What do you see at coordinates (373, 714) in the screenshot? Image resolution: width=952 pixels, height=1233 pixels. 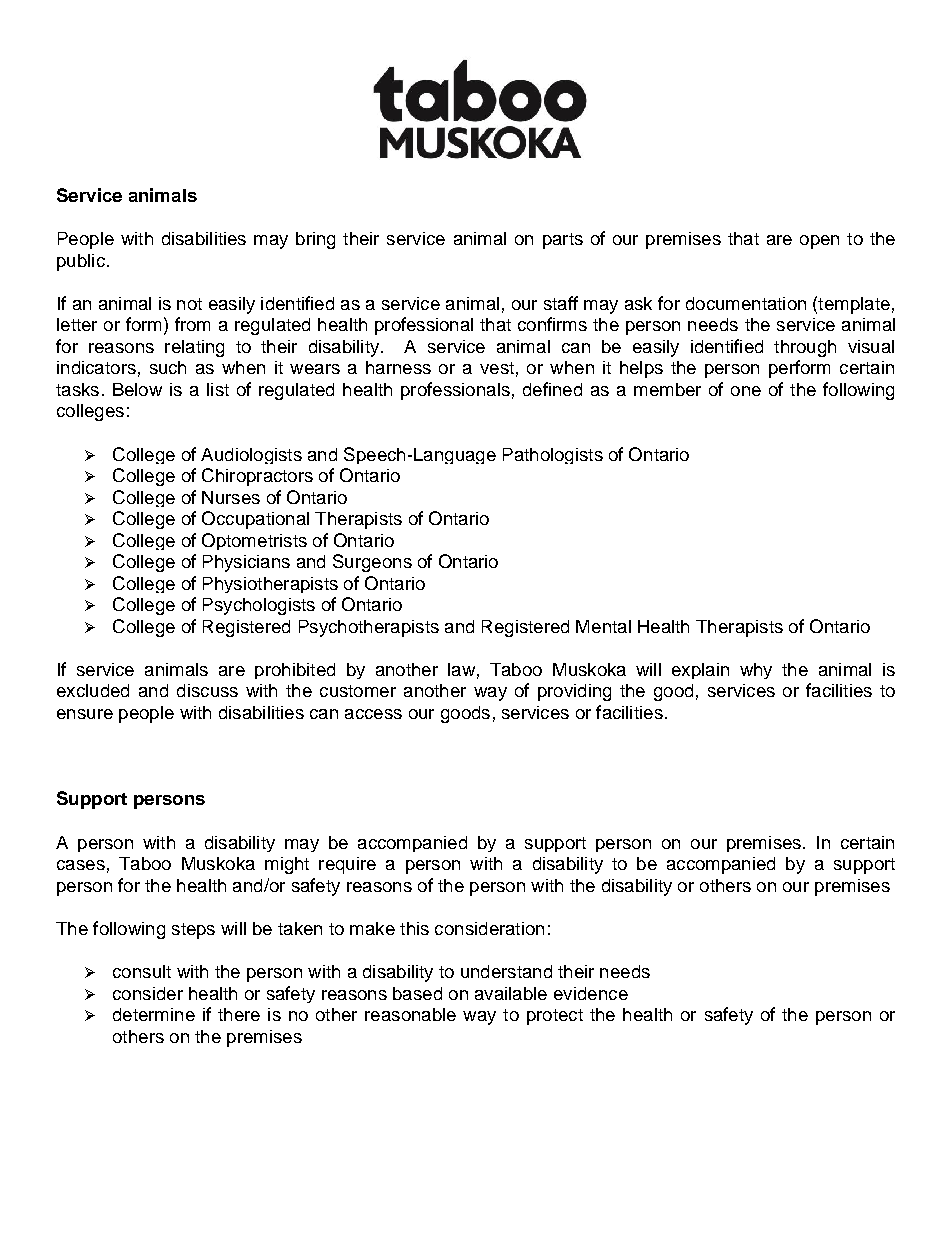 I see `access` at bounding box center [373, 714].
